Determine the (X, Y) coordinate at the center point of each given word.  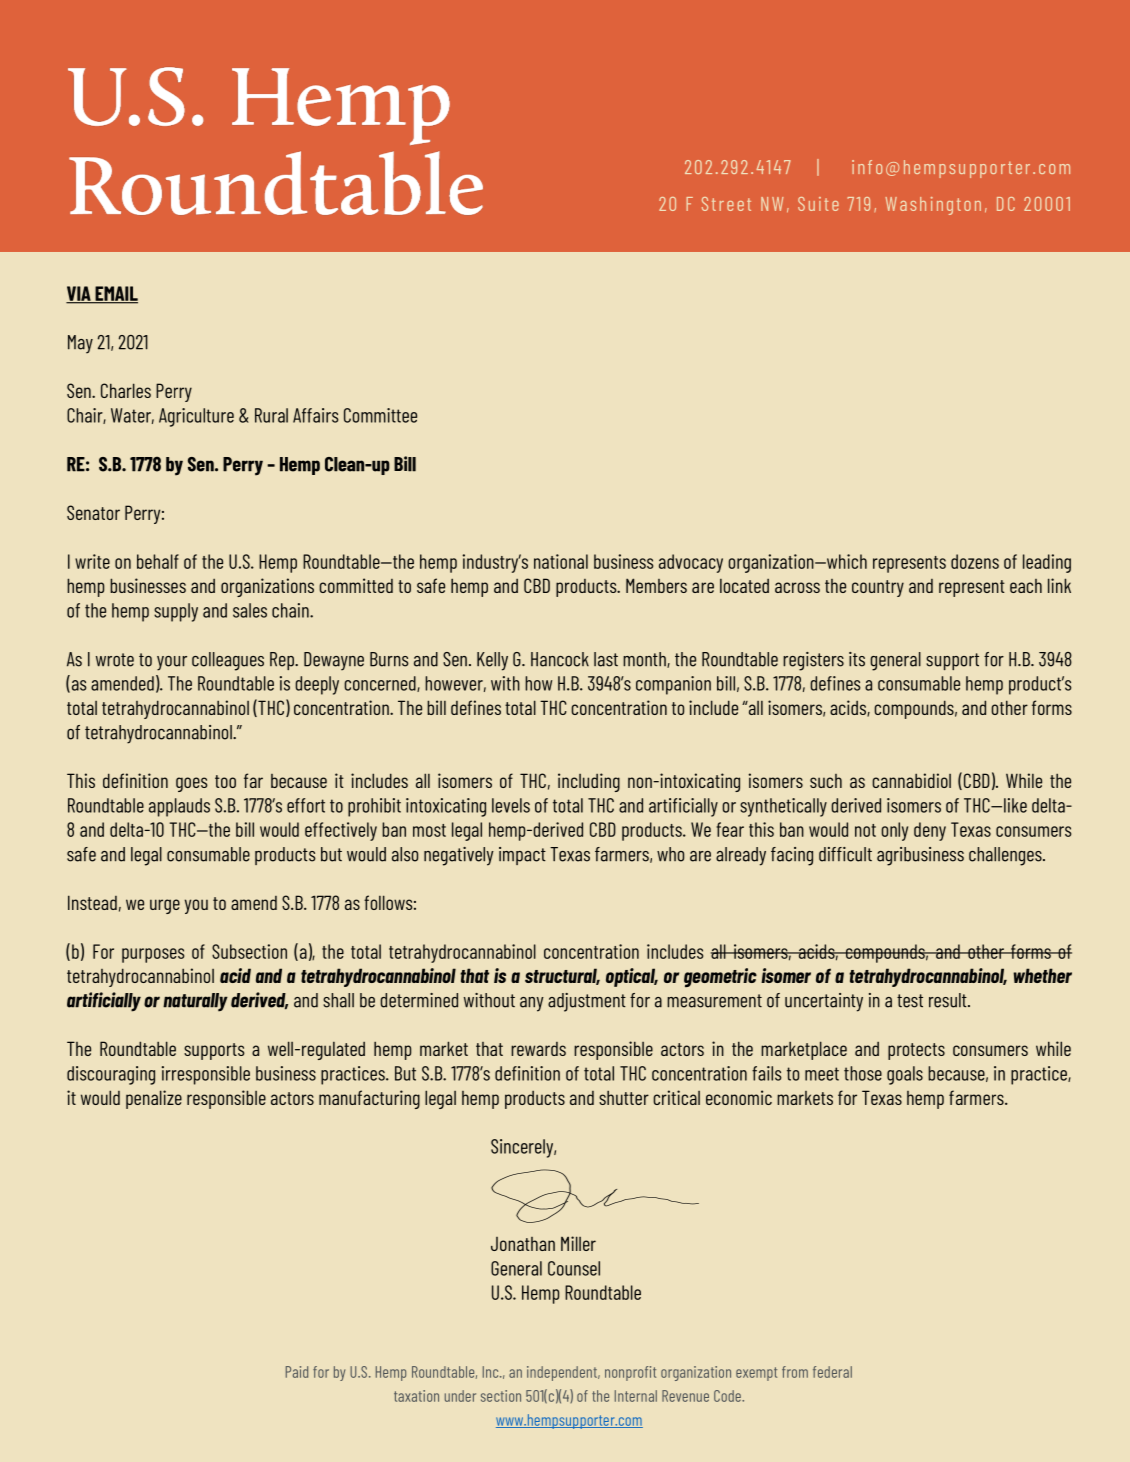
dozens (975, 561)
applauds (179, 807)
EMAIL (115, 294)
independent (563, 1373)
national (561, 561)
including (589, 782)
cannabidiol (911, 780)
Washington (933, 206)
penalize (154, 1099)
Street (726, 204)
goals (905, 1075)
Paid (297, 1372)
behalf (158, 561)
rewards (538, 1049)
